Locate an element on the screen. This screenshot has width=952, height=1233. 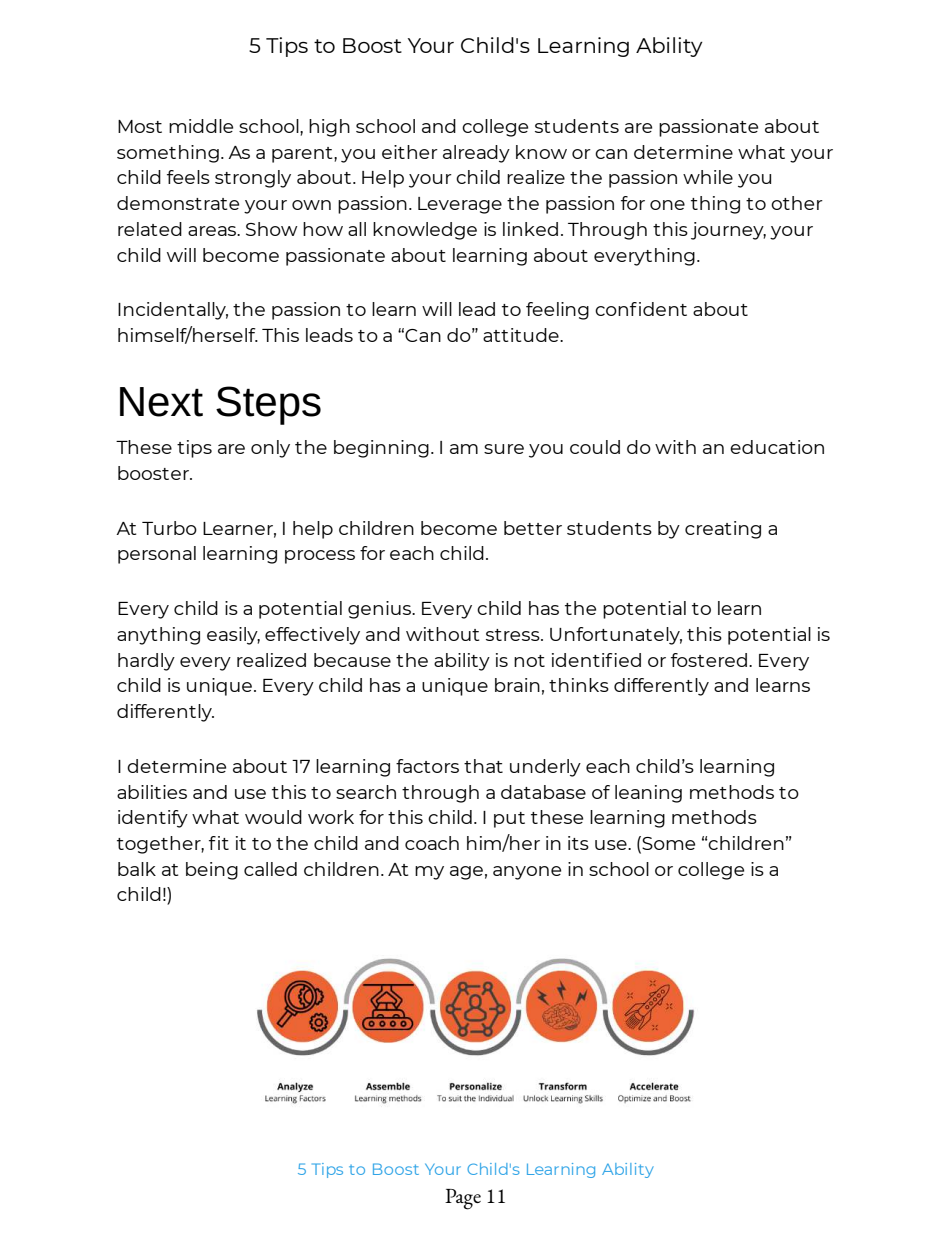
feels is located at coordinates (188, 177).
